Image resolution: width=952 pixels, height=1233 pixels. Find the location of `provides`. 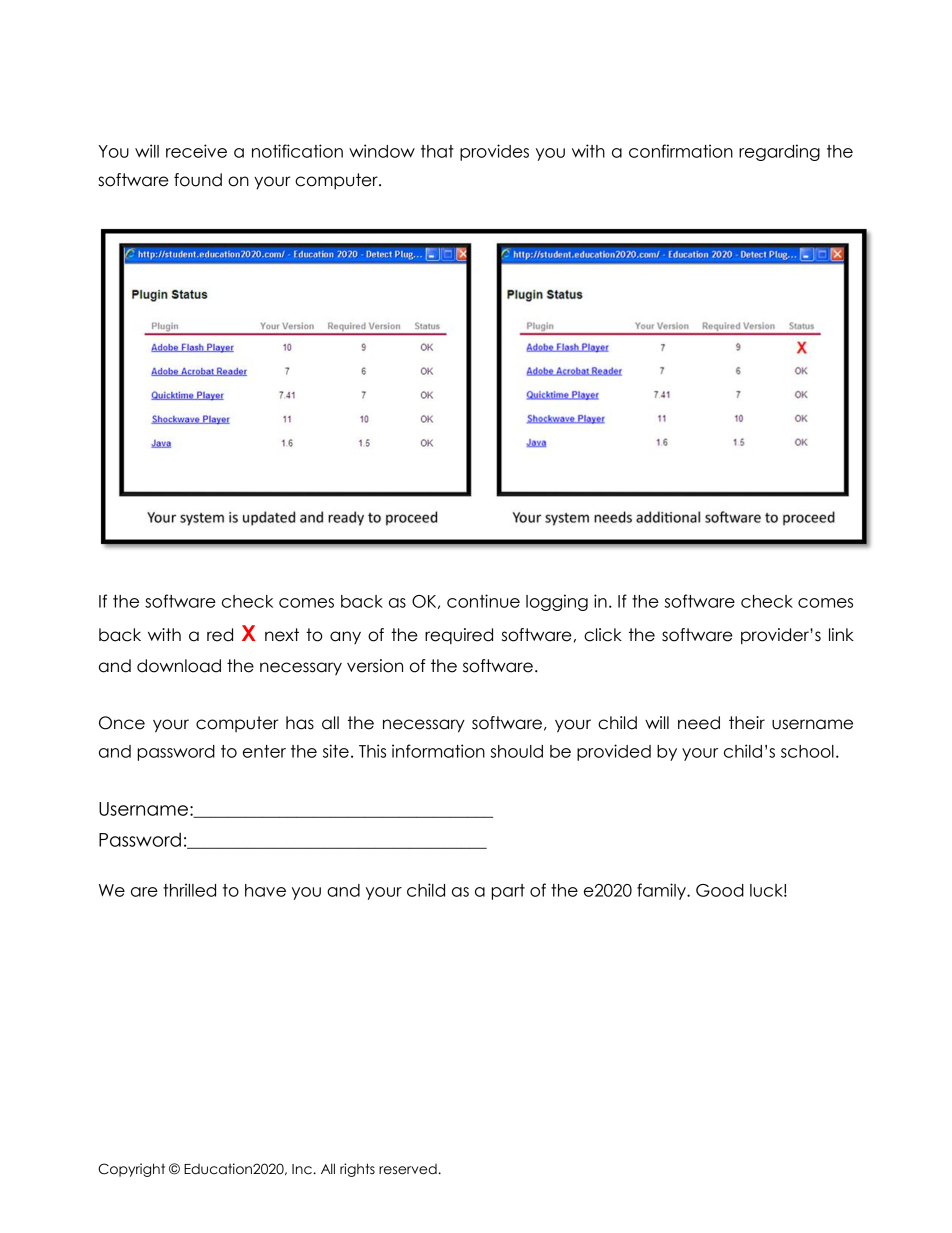

provides is located at coordinates (494, 152).
